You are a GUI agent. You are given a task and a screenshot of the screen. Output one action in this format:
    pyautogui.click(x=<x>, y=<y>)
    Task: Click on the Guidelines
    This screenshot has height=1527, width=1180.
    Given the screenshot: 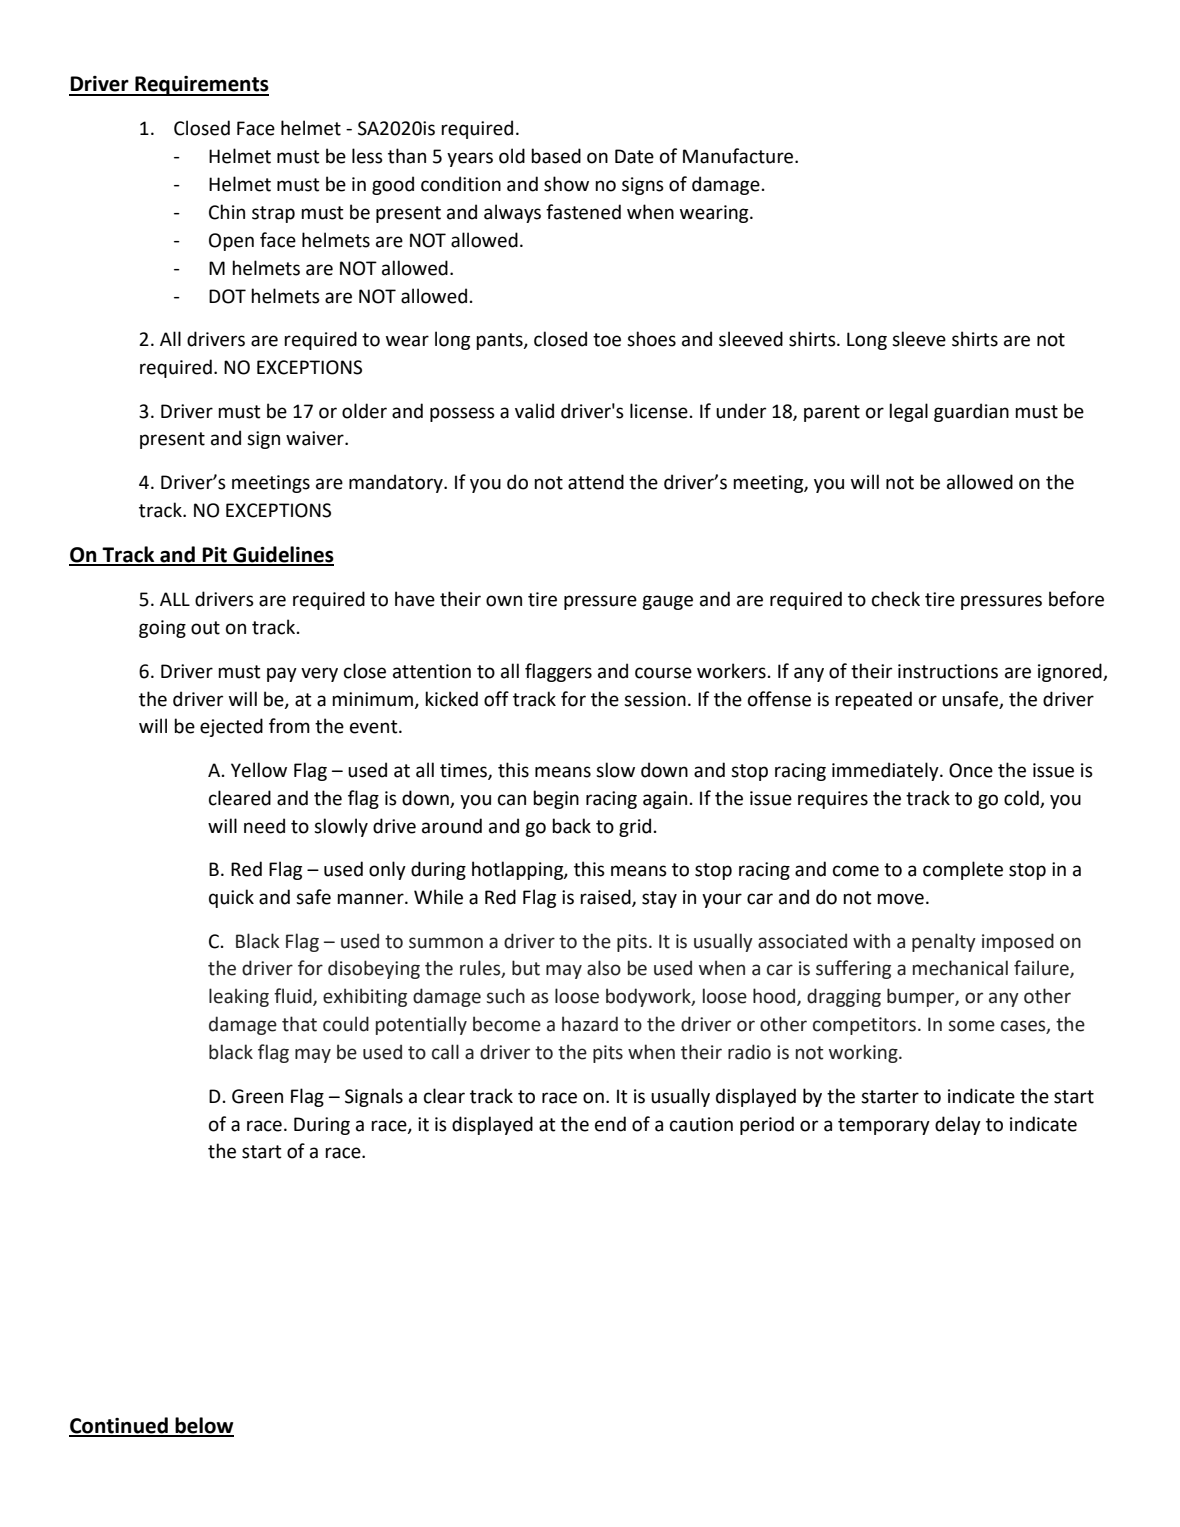 What is the action you would take?
    pyautogui.click(x=282, y=555)
